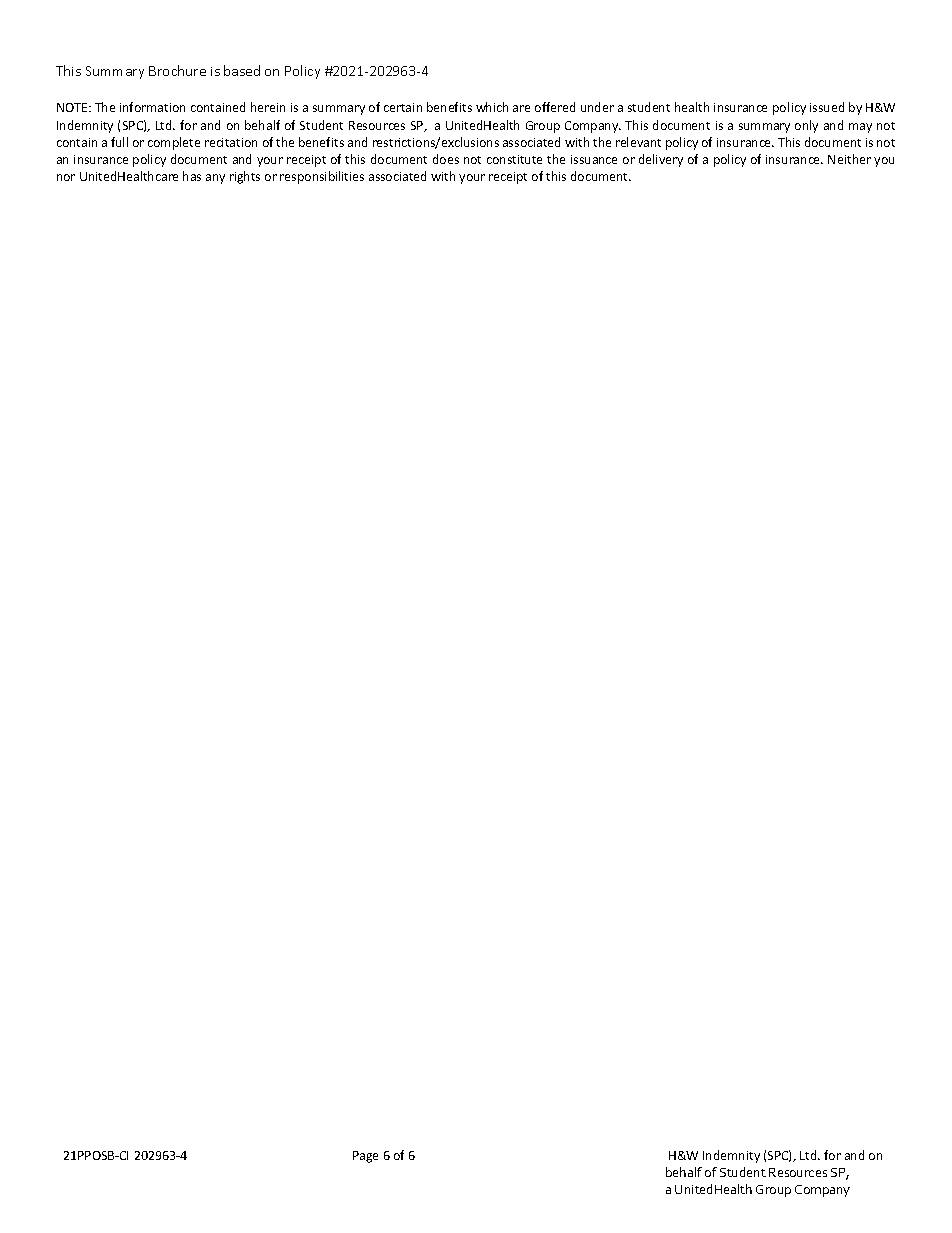  Describe the element at coordinates (192, 176) in the document. I see `has` at that location.
